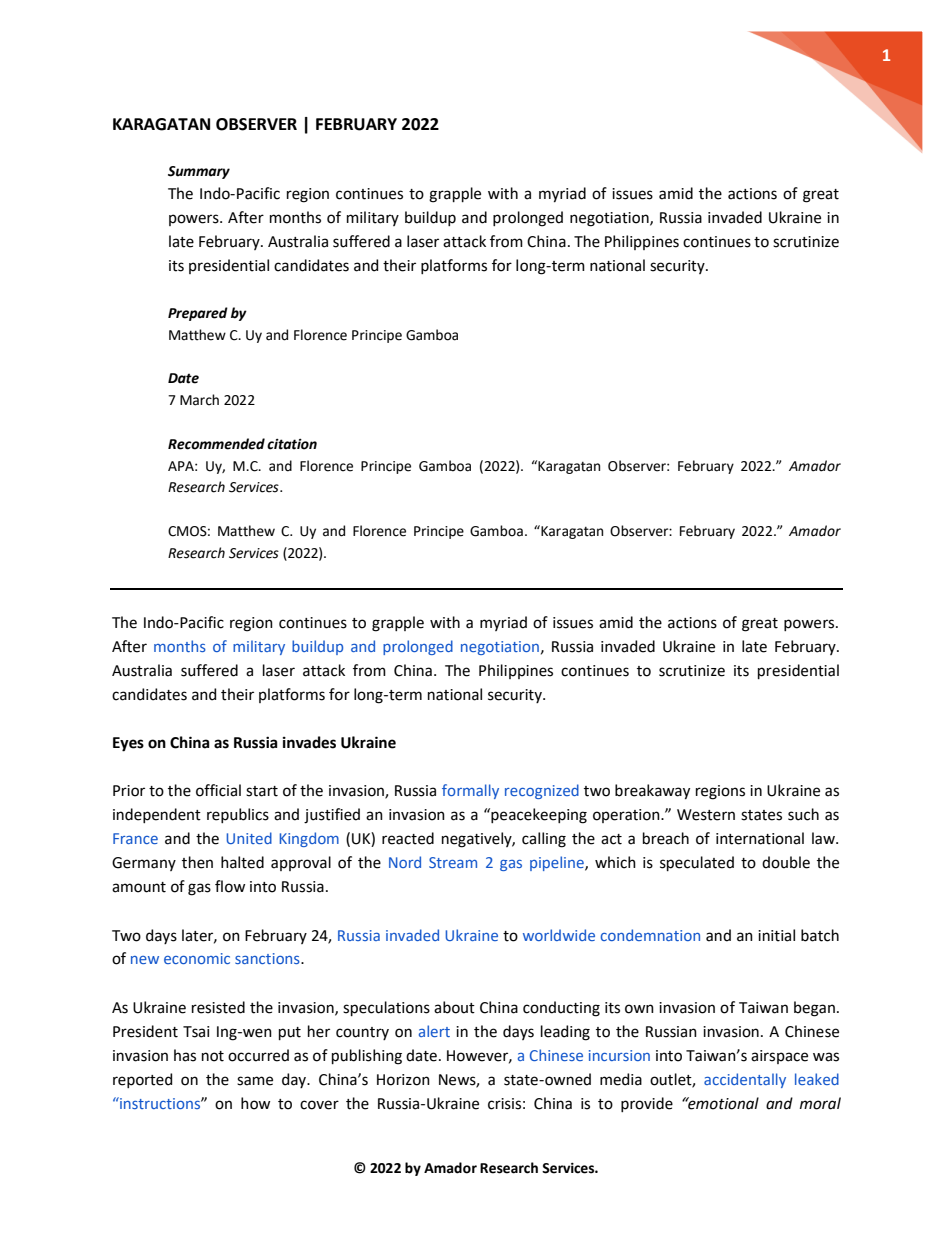 The width and height of the screenshot is (952, 1233). Describe the element at coordinates (199, 172) in the screenshot. I see `Summary` at that location.
